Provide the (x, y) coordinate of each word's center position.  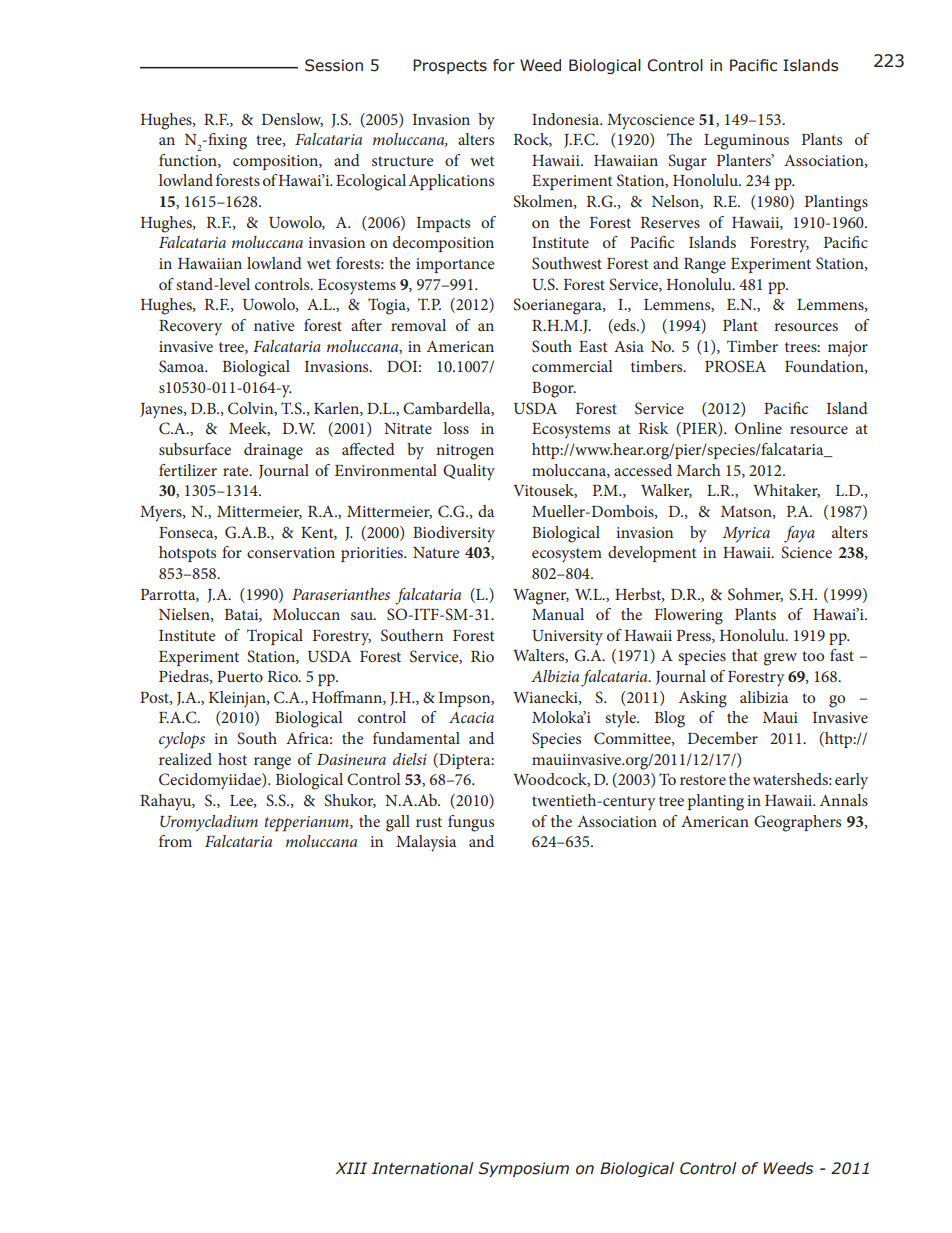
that (745, 655)
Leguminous (746, 142)
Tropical (275, 637)
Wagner (541, 597)
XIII (351, 1168)
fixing (226, 141)
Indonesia (567, 119)
